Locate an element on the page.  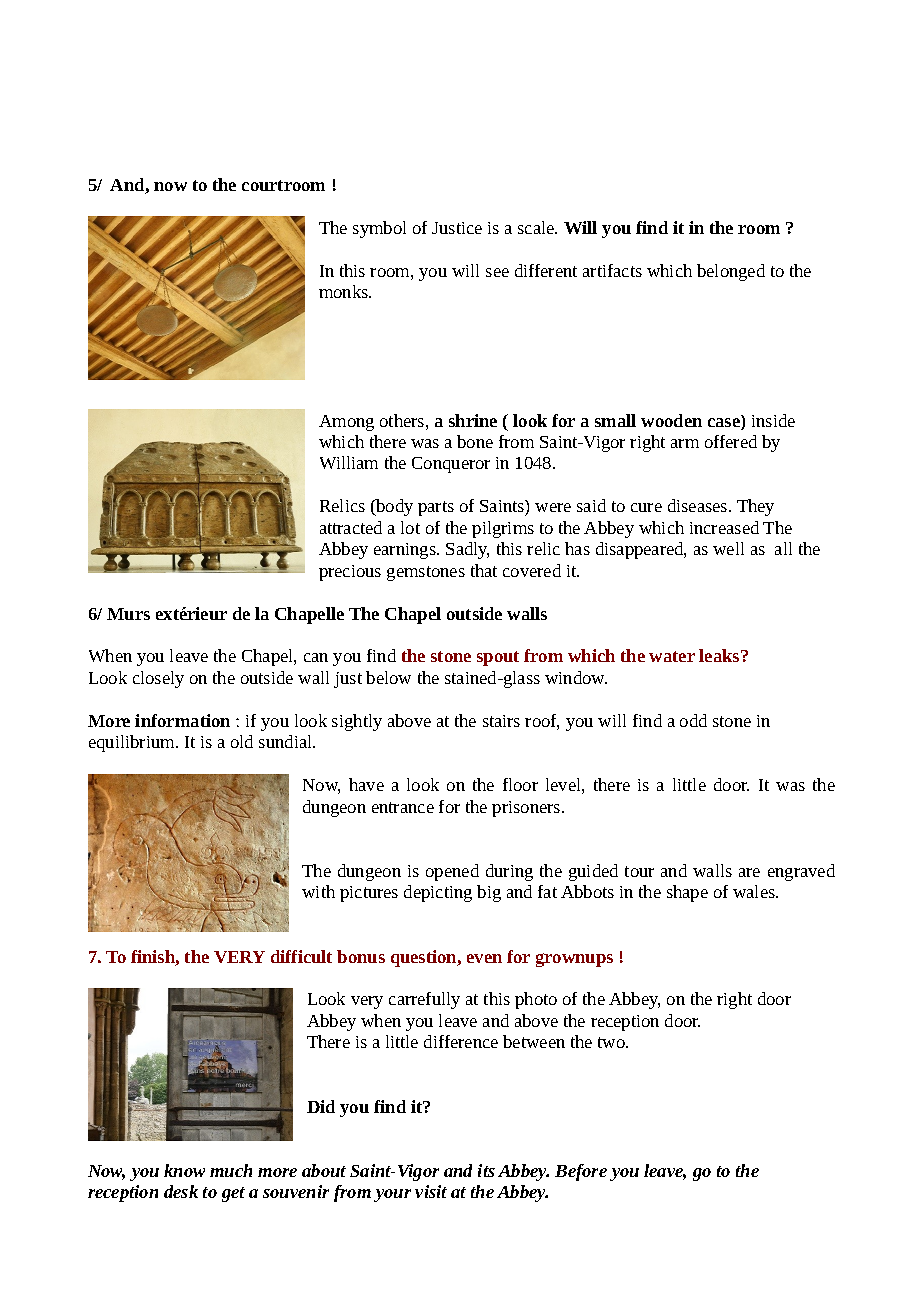
monks is located at coordinates (345, 291).
